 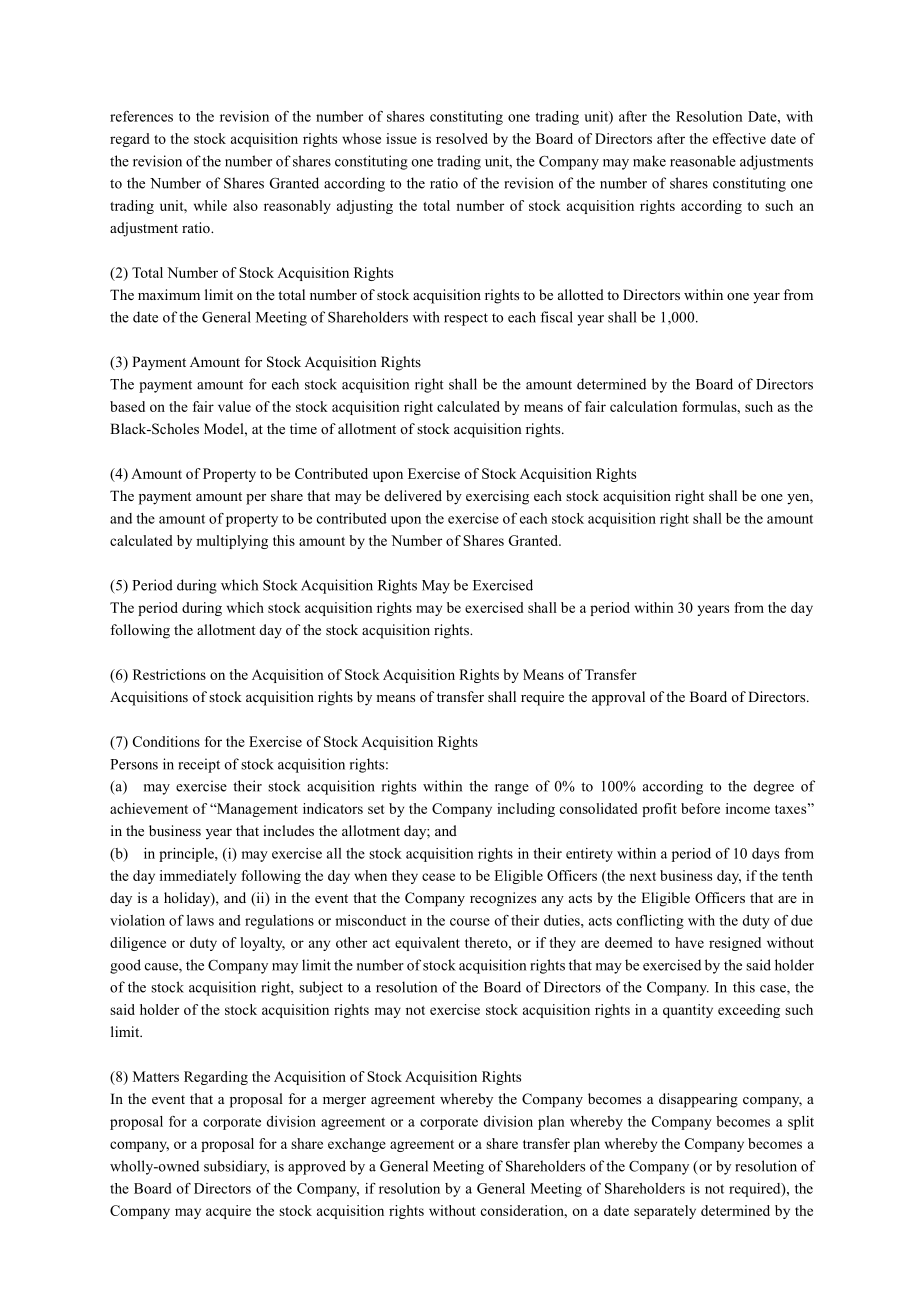 I want to click on immediately, so click(x=198, y=877).
